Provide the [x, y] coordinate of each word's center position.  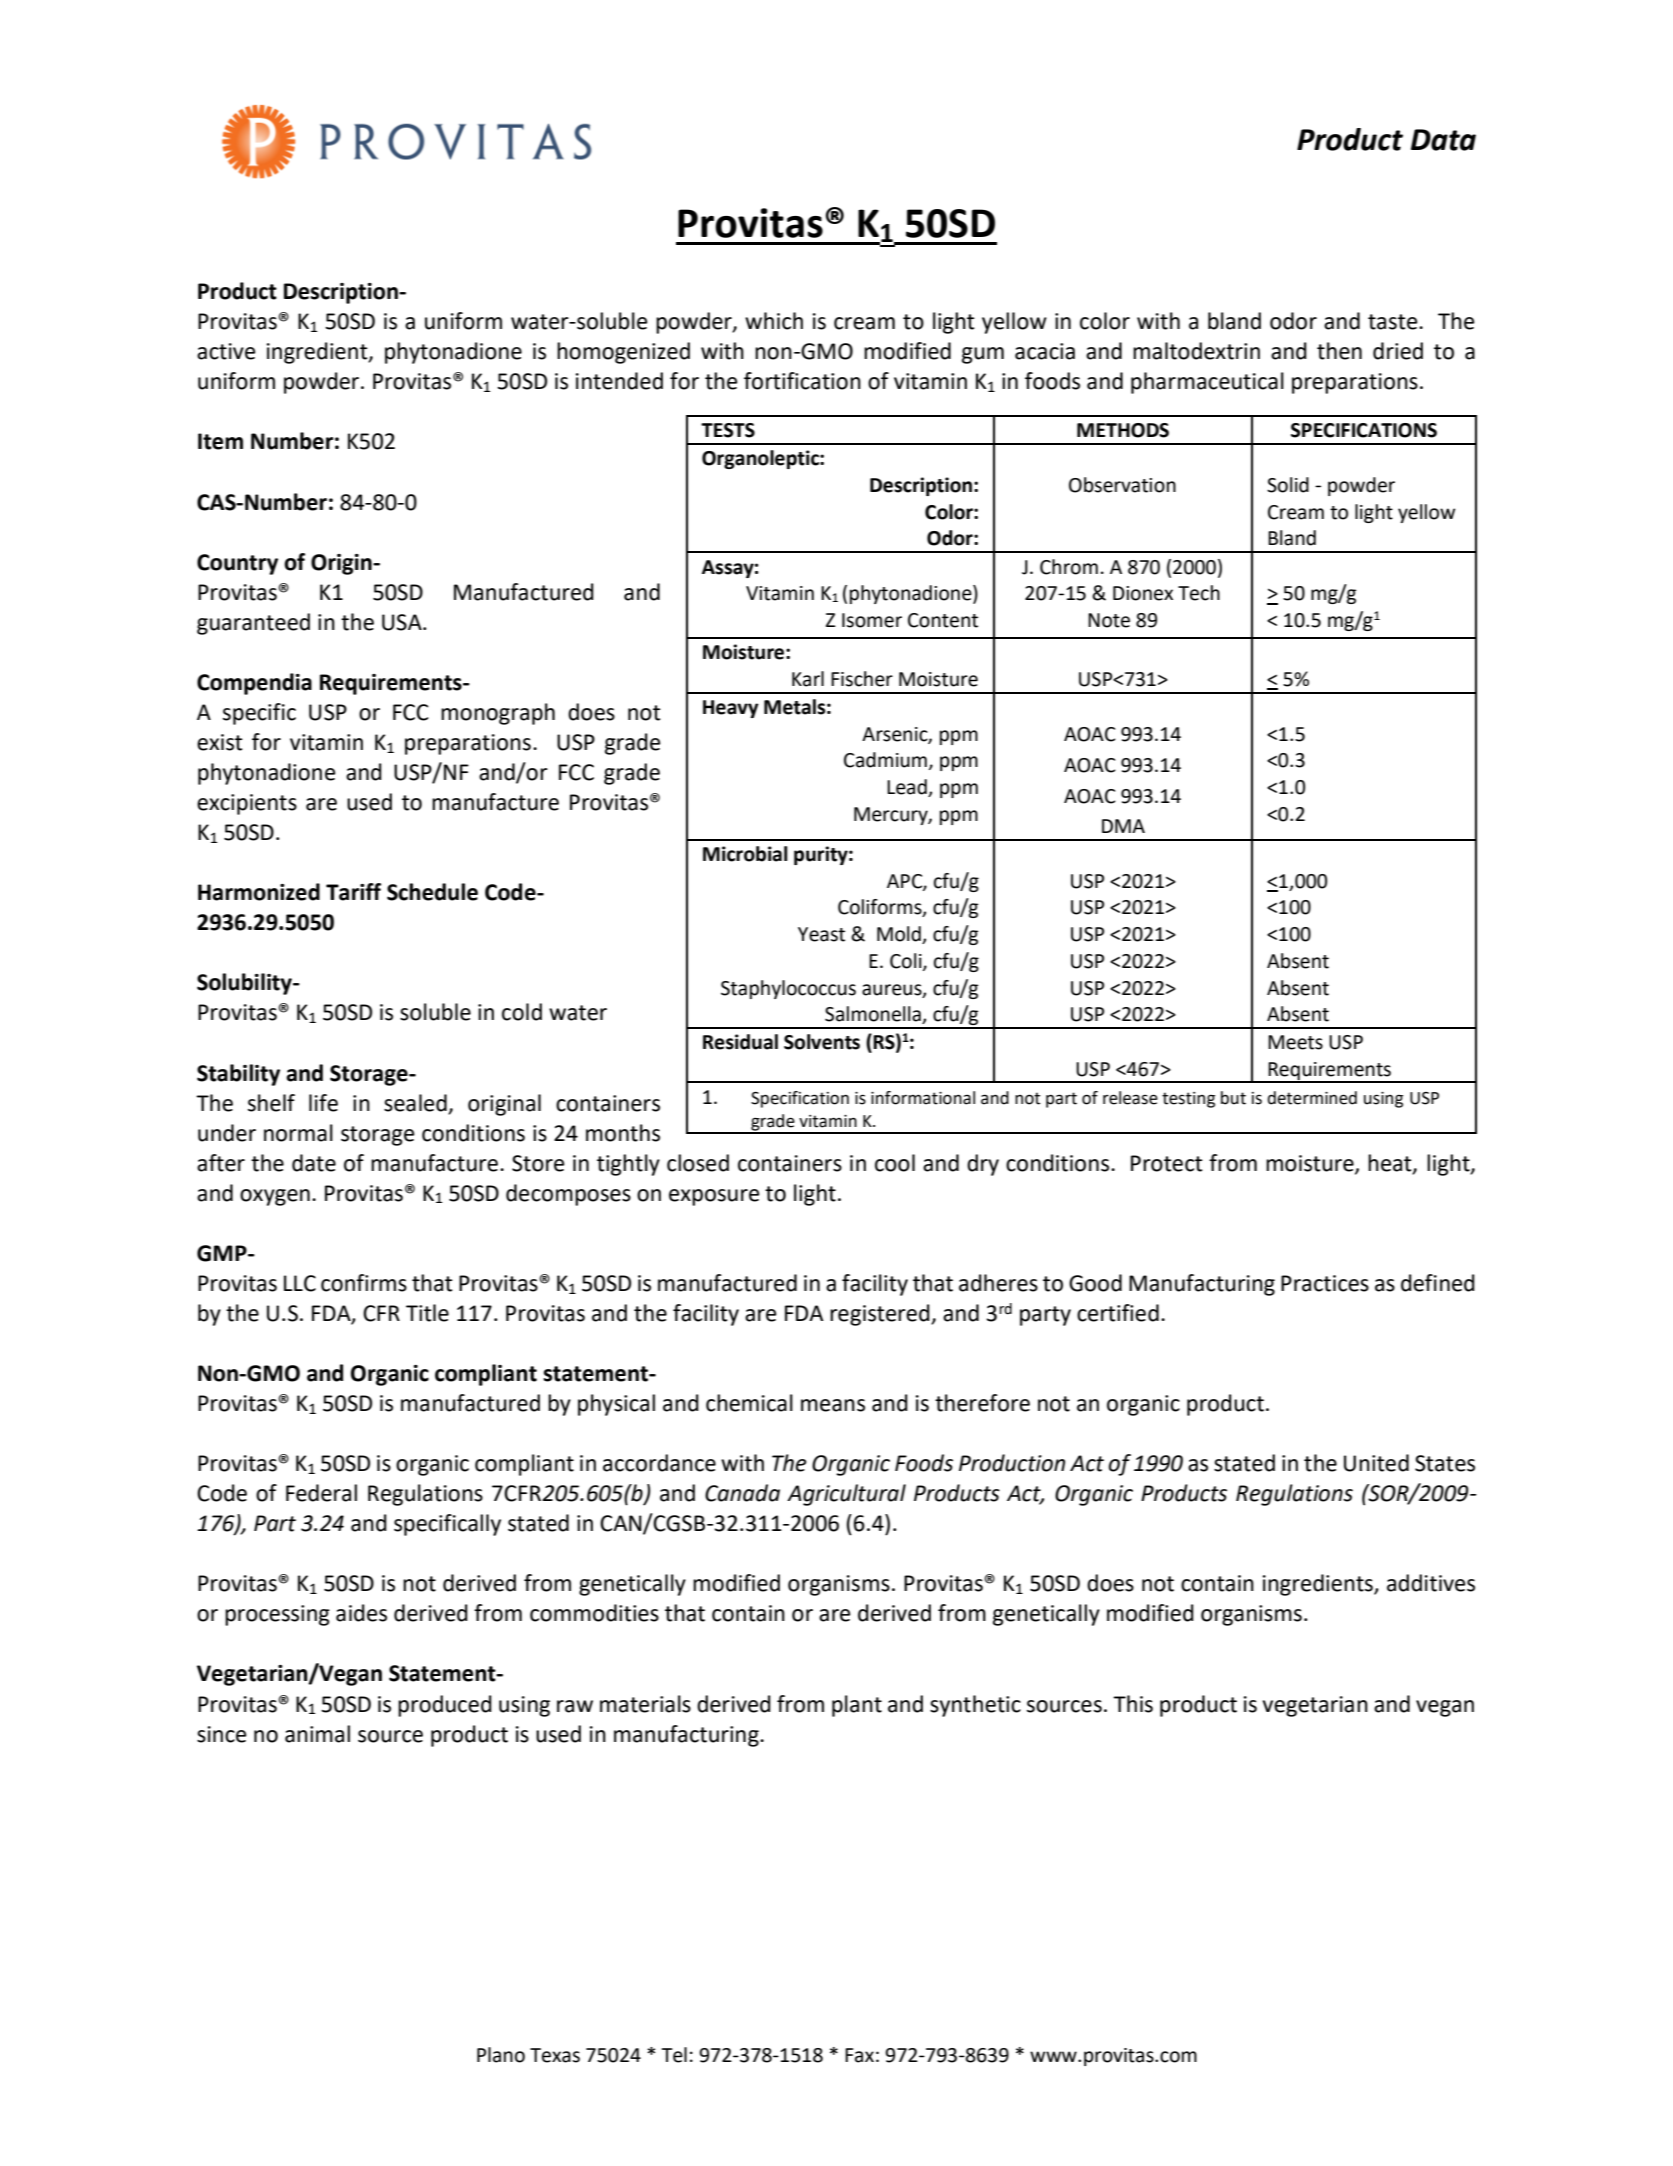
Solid [1288, 485]
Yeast [821, 934]
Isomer [872, 620]
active [226, 351]
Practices [1325, 1283]
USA [403, 622]
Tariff [353, 892]
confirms [364, 1283]
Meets [1295, 1042]
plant [857, 1706]
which [774, 321]
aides [361, 1613]
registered [881, 1315]
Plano [501, 2055]
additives [1431, 1583]
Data [1443, 140]
